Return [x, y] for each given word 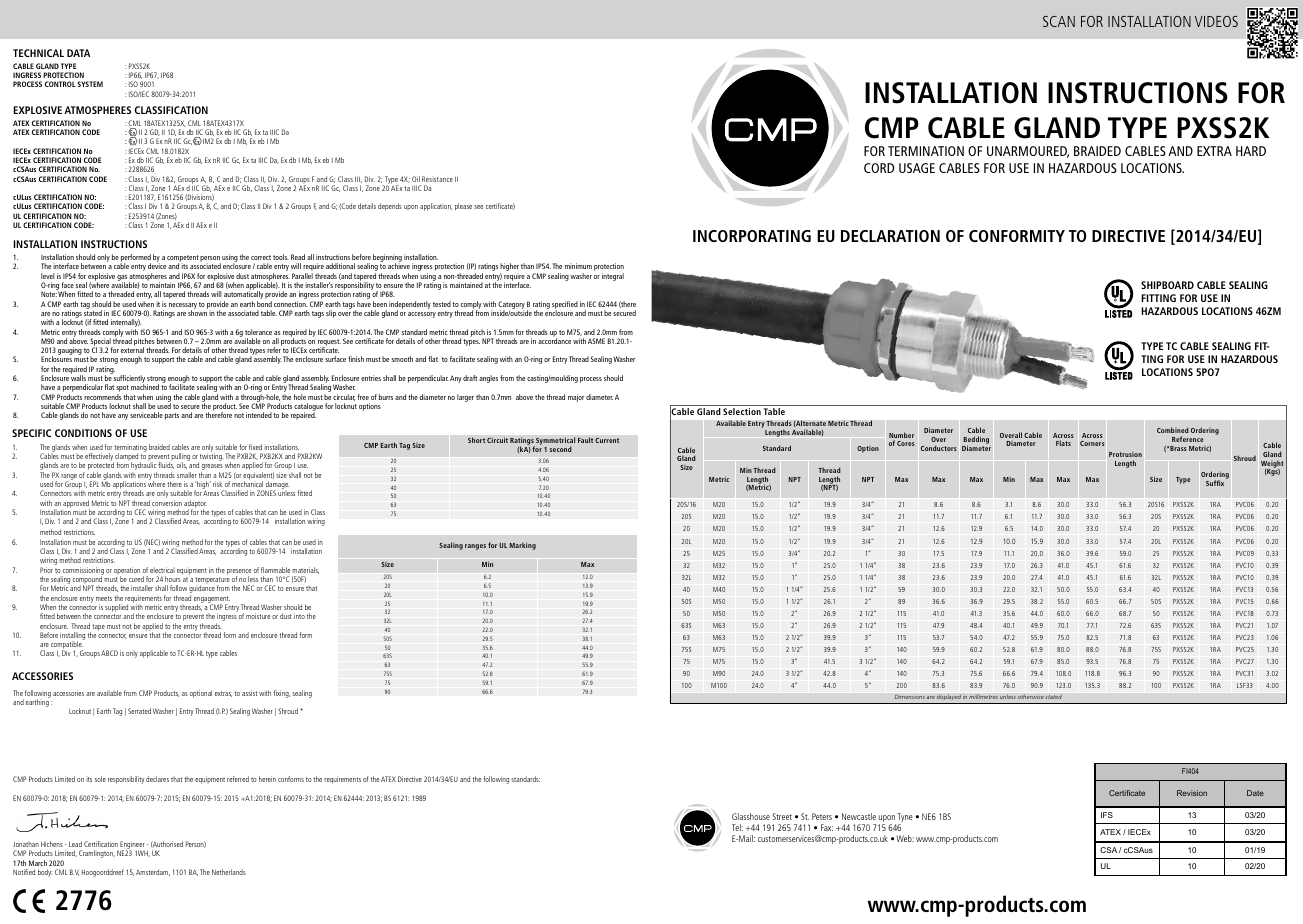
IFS [1107, 815]
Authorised [167, 844]
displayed [949, 699]
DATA [78, 53]
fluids [166, 465]
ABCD [109, 653]
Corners [1092, 443]
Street [782, 816]
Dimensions [909, 696]
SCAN [1059, 21]
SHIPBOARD [1167, 285]
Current [607, 440]
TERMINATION [926, 151]
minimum [578, 266]
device [157, 266]
